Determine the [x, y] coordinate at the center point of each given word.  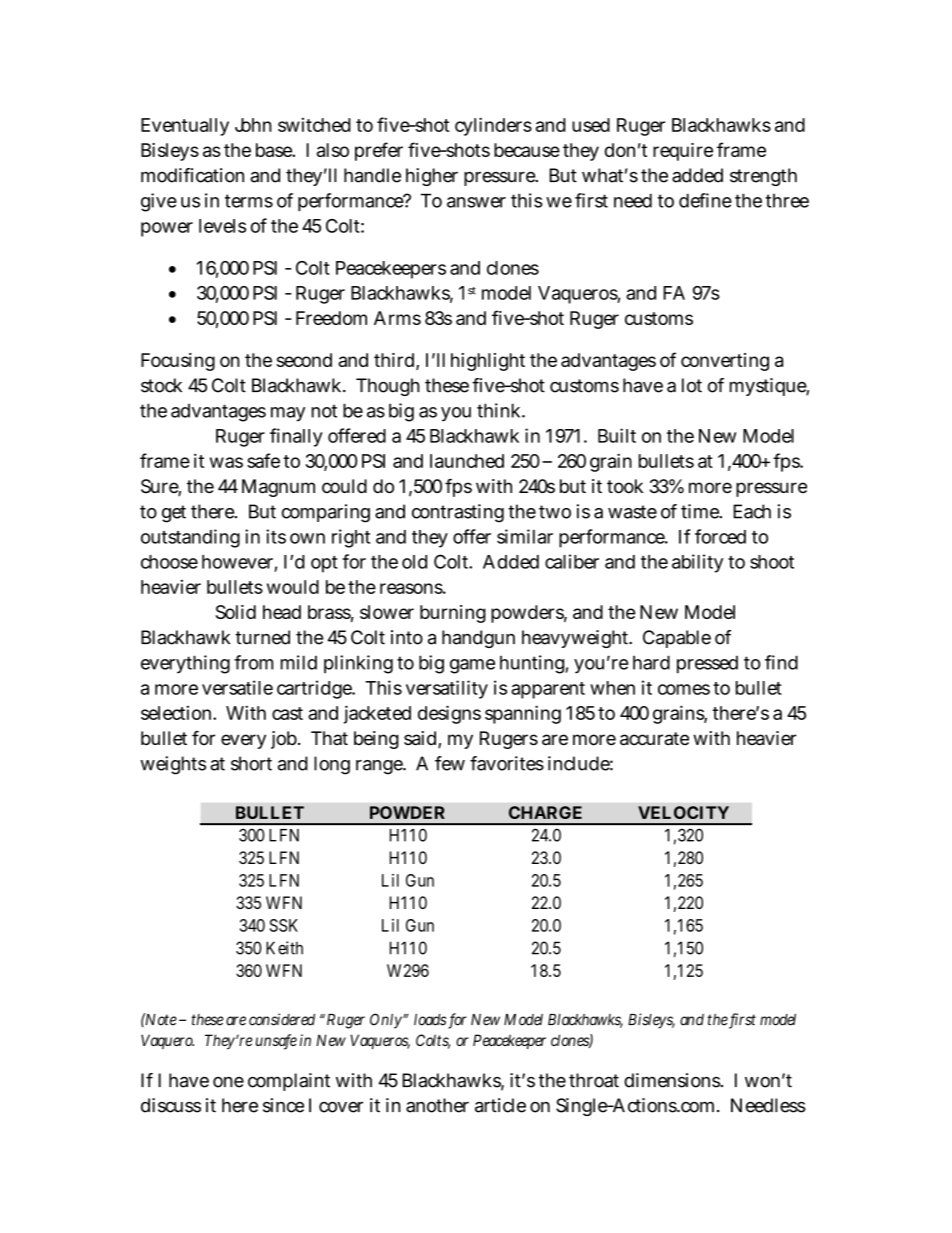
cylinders [493, 126]
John [253, 125]
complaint [289, 1082]
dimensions [673, 1080]
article [500, 1105]
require [683, 152]
